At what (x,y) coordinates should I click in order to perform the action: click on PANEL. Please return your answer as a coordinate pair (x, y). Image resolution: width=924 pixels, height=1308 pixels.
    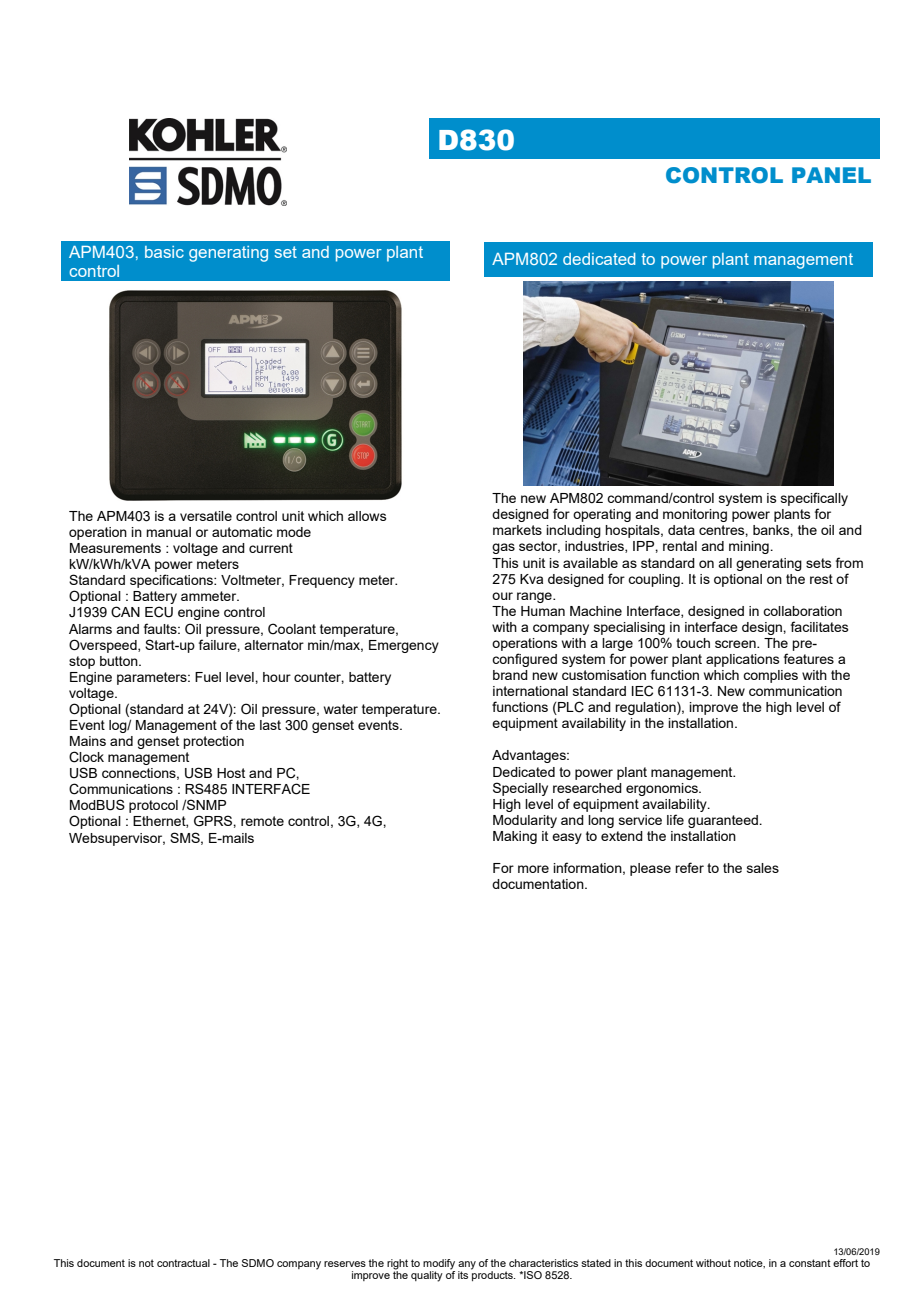
    Looking at the image, I should click on (831, 175).
